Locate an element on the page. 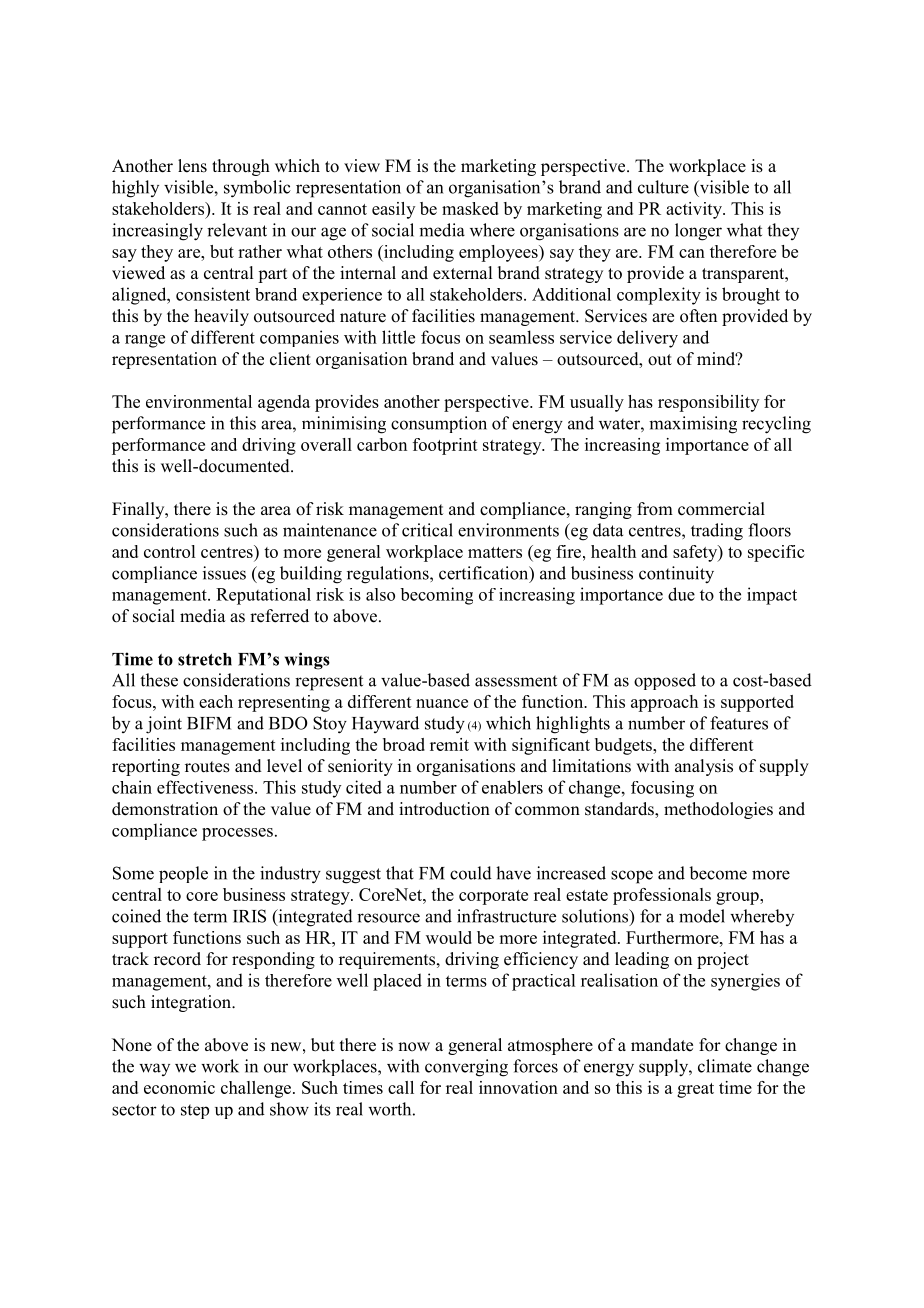 The image size is (924, 1308). economic is located at coordinates (179, 1087).
